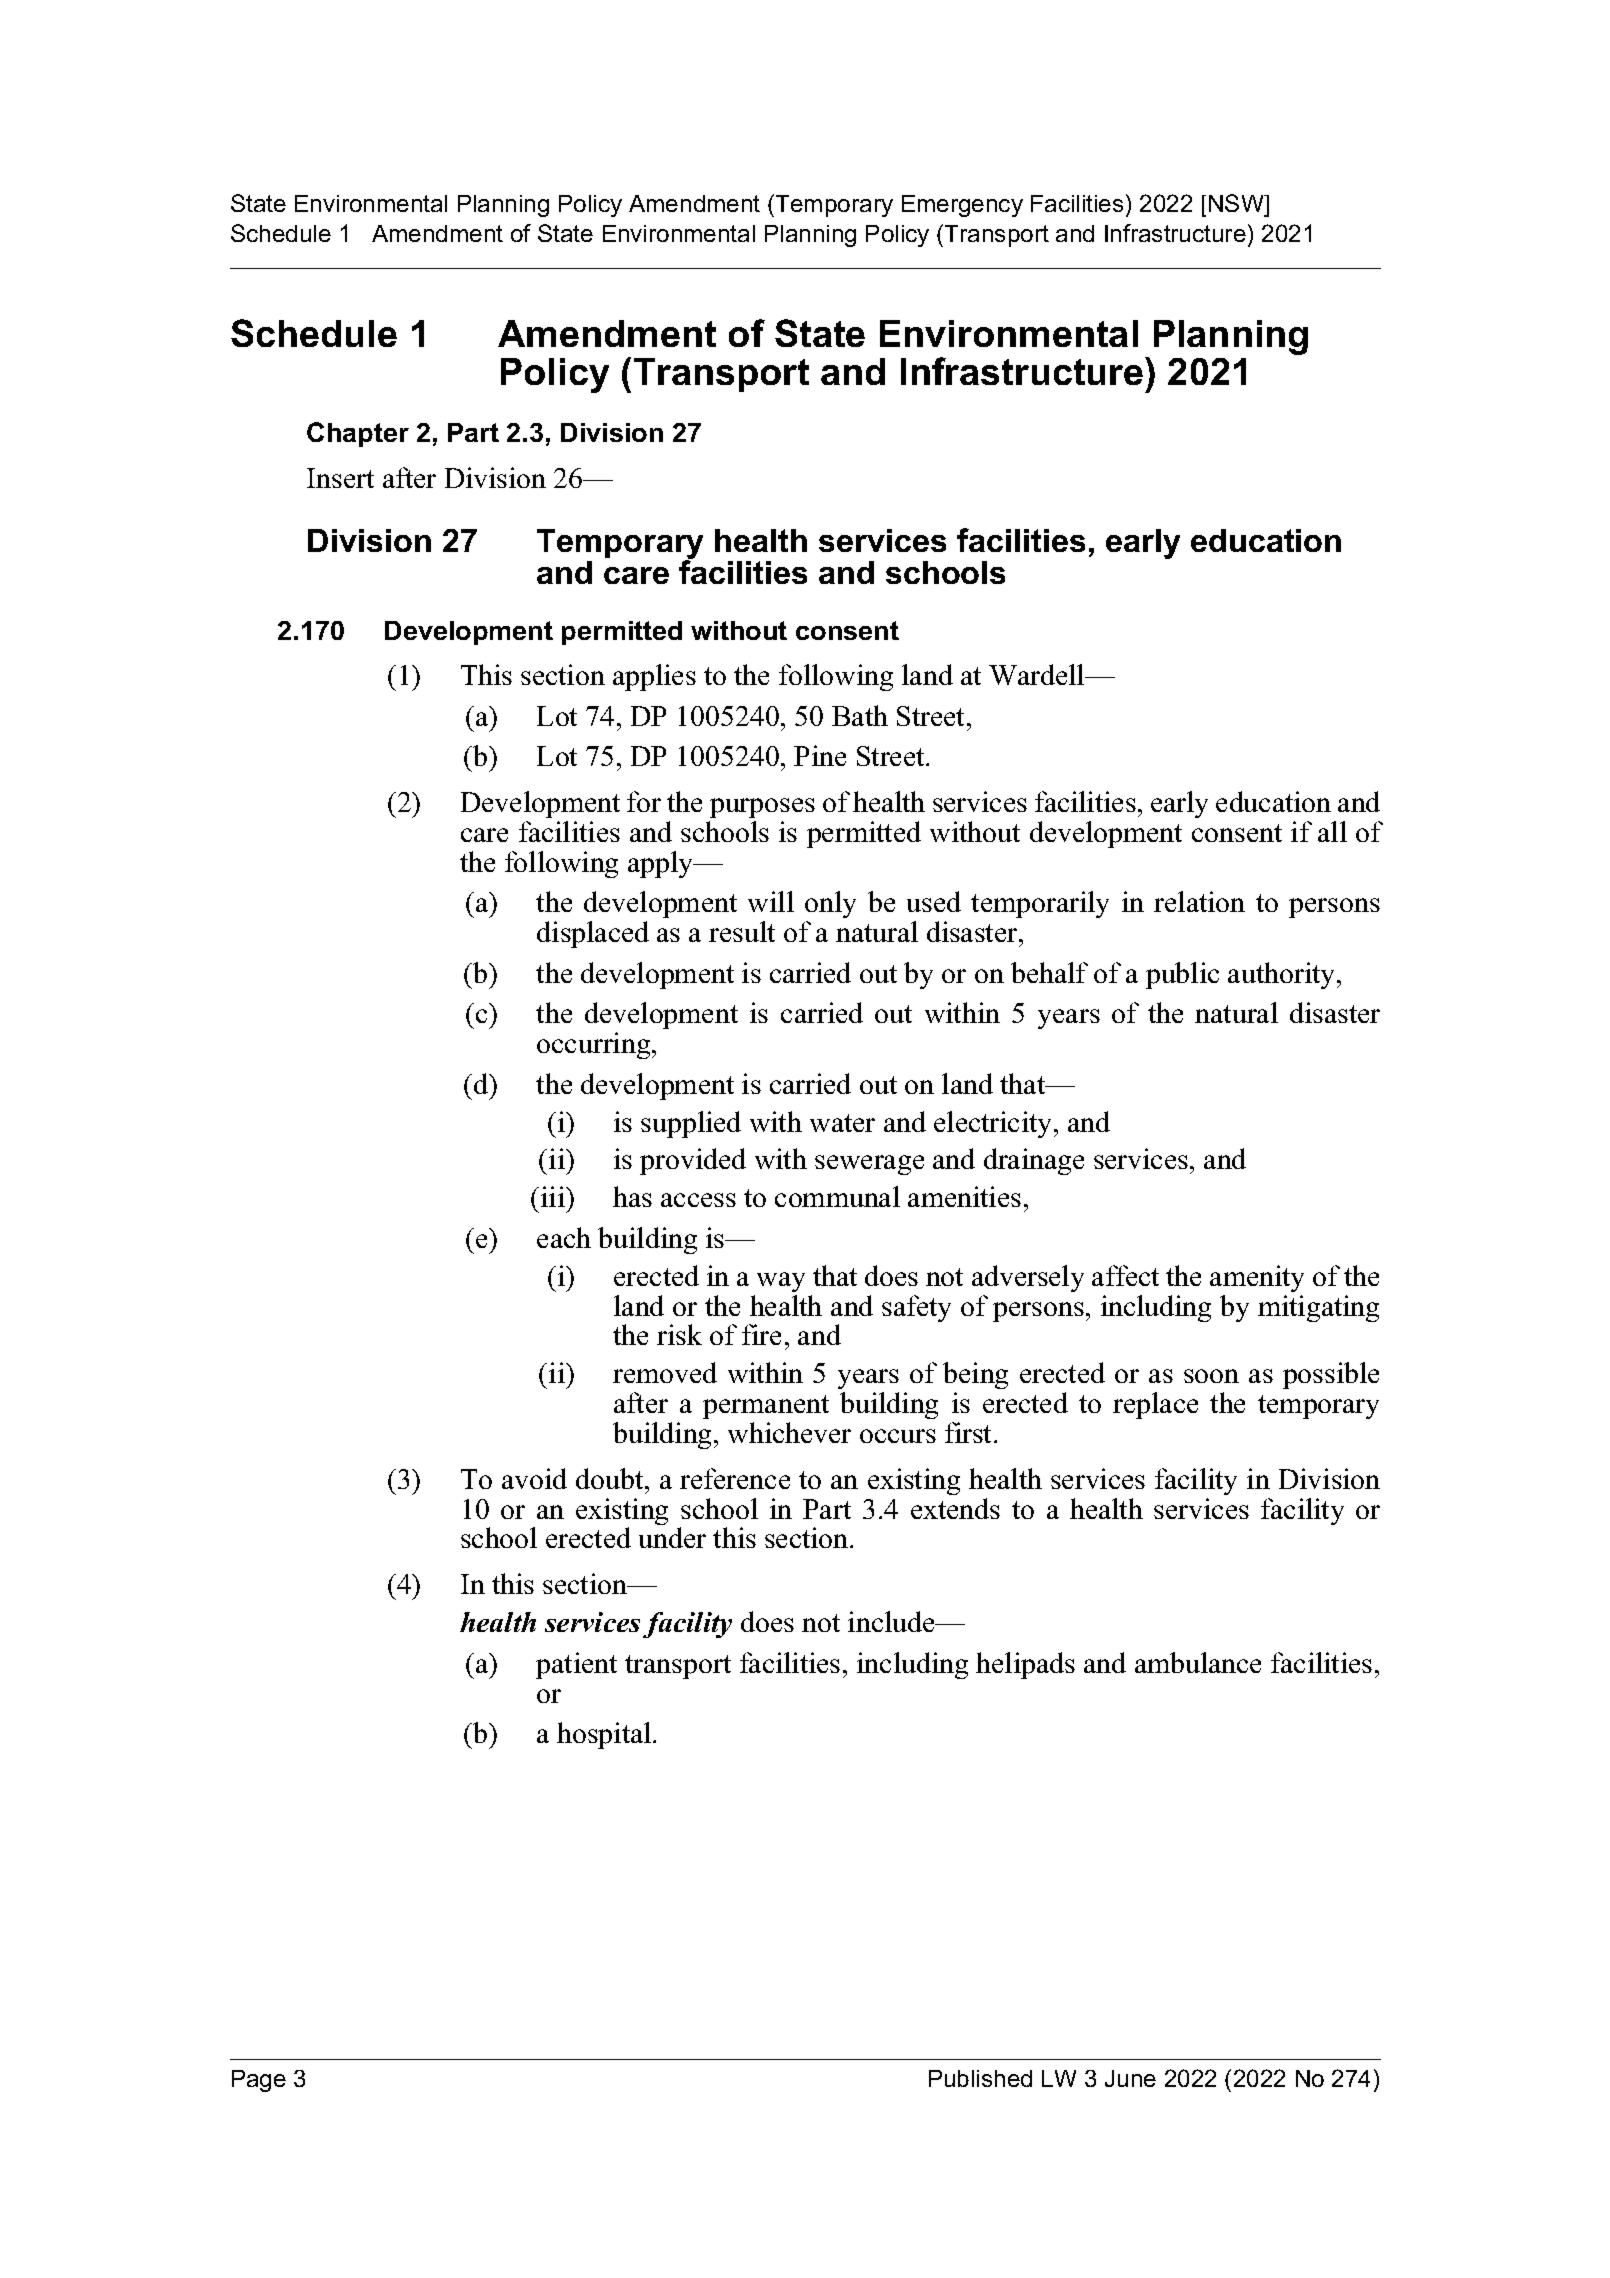 The height and width of the screenshot is (2278, 1610). Describe the element at coordinates (1237, 205) in the screenshot. I see `NSW` at that location.
